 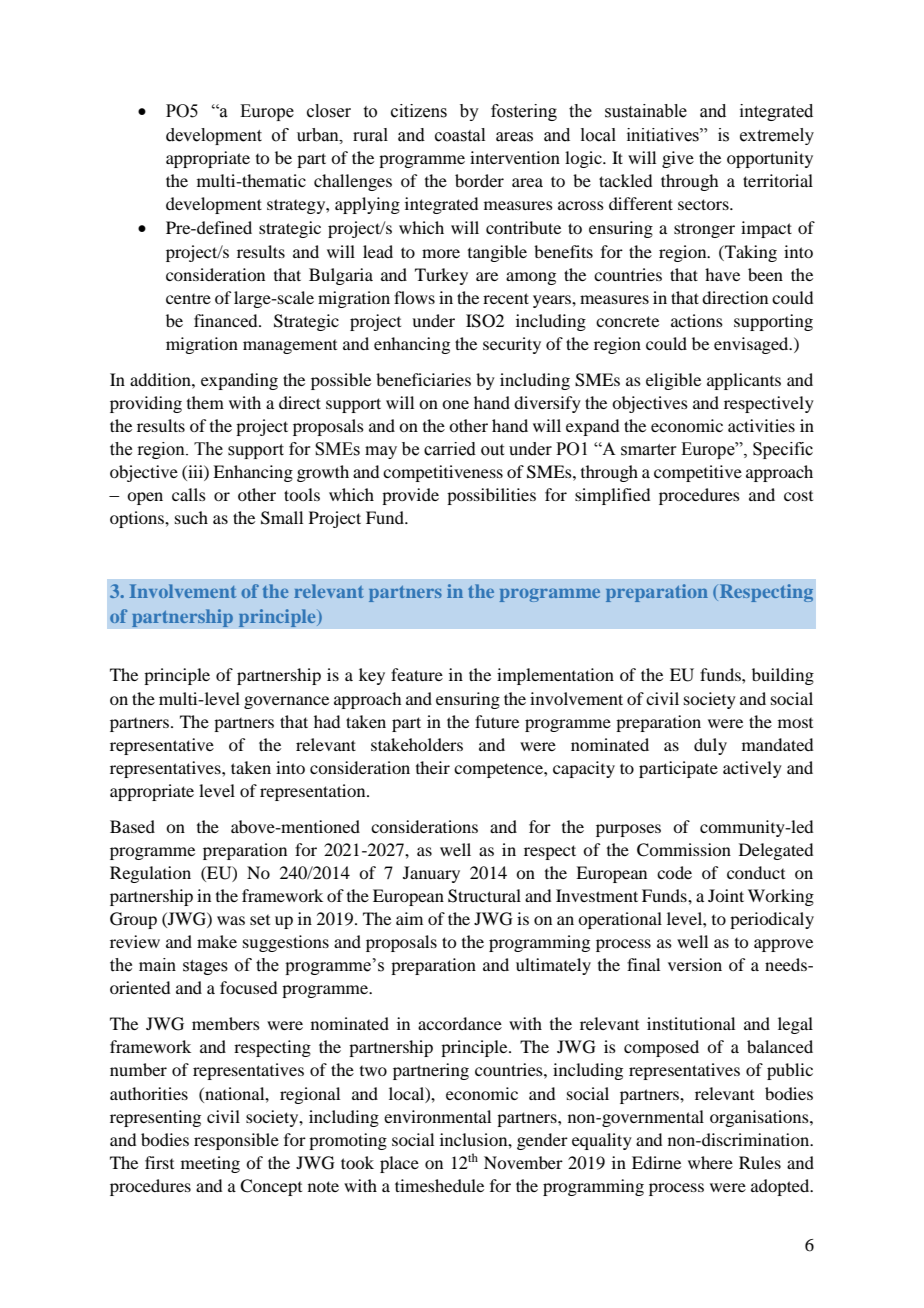 I want to click on environmental, so click(x=437, y=1116).
